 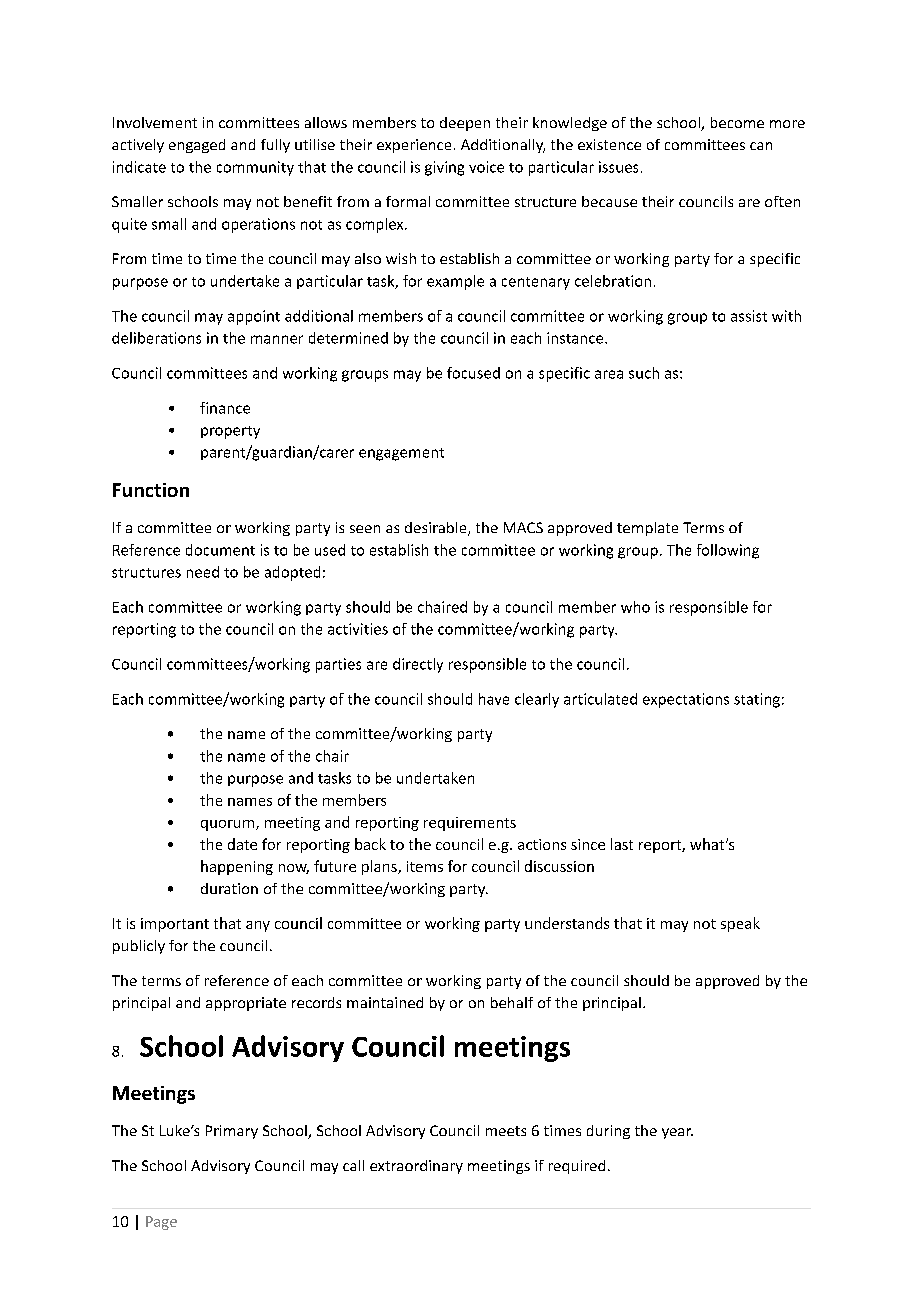 What do you see at coordinates (644, 373) in the image?
I see `such` at bounding box center [644, 373].
